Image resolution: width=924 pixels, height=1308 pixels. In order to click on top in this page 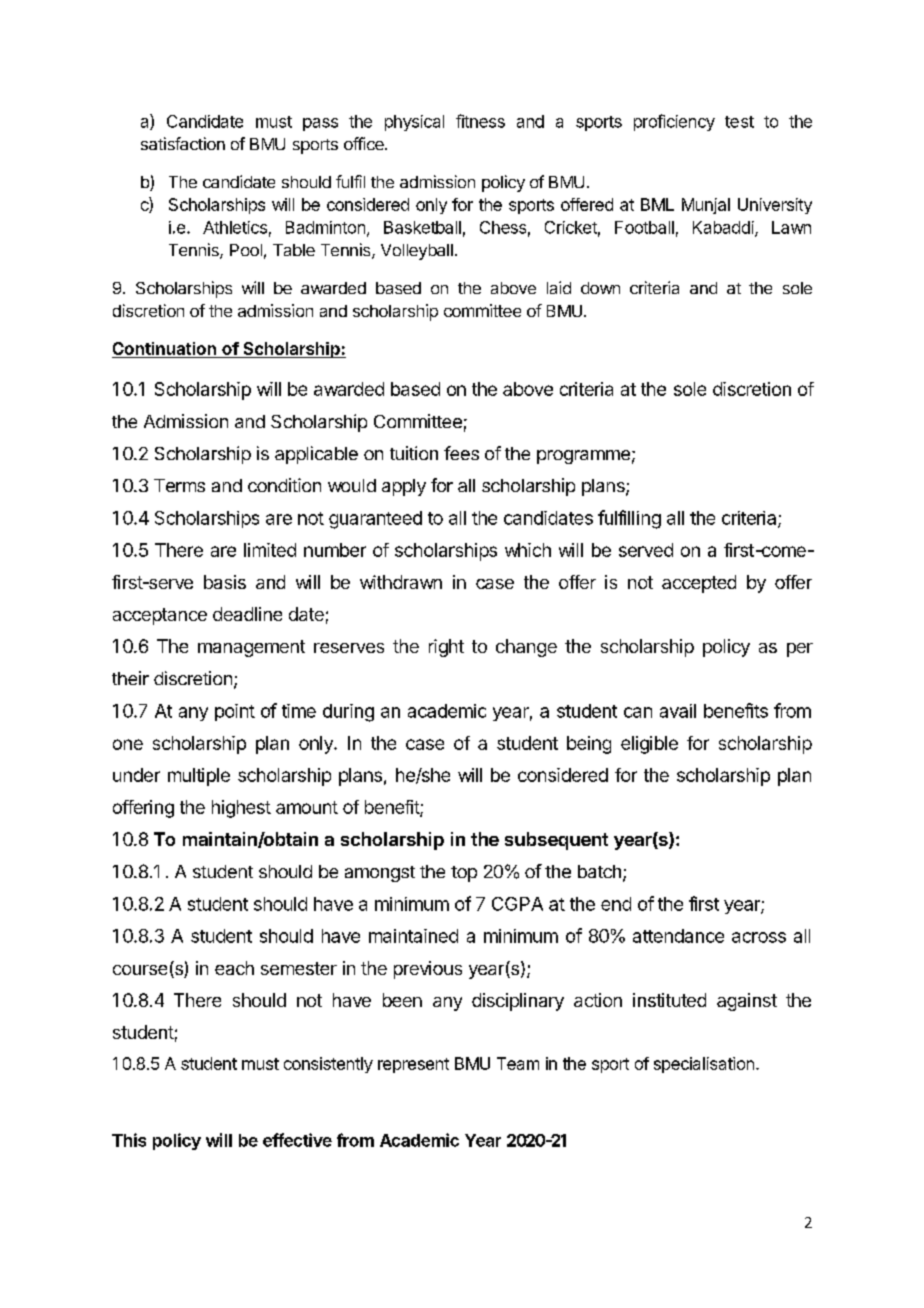, I will do `click(464, 874)`.
